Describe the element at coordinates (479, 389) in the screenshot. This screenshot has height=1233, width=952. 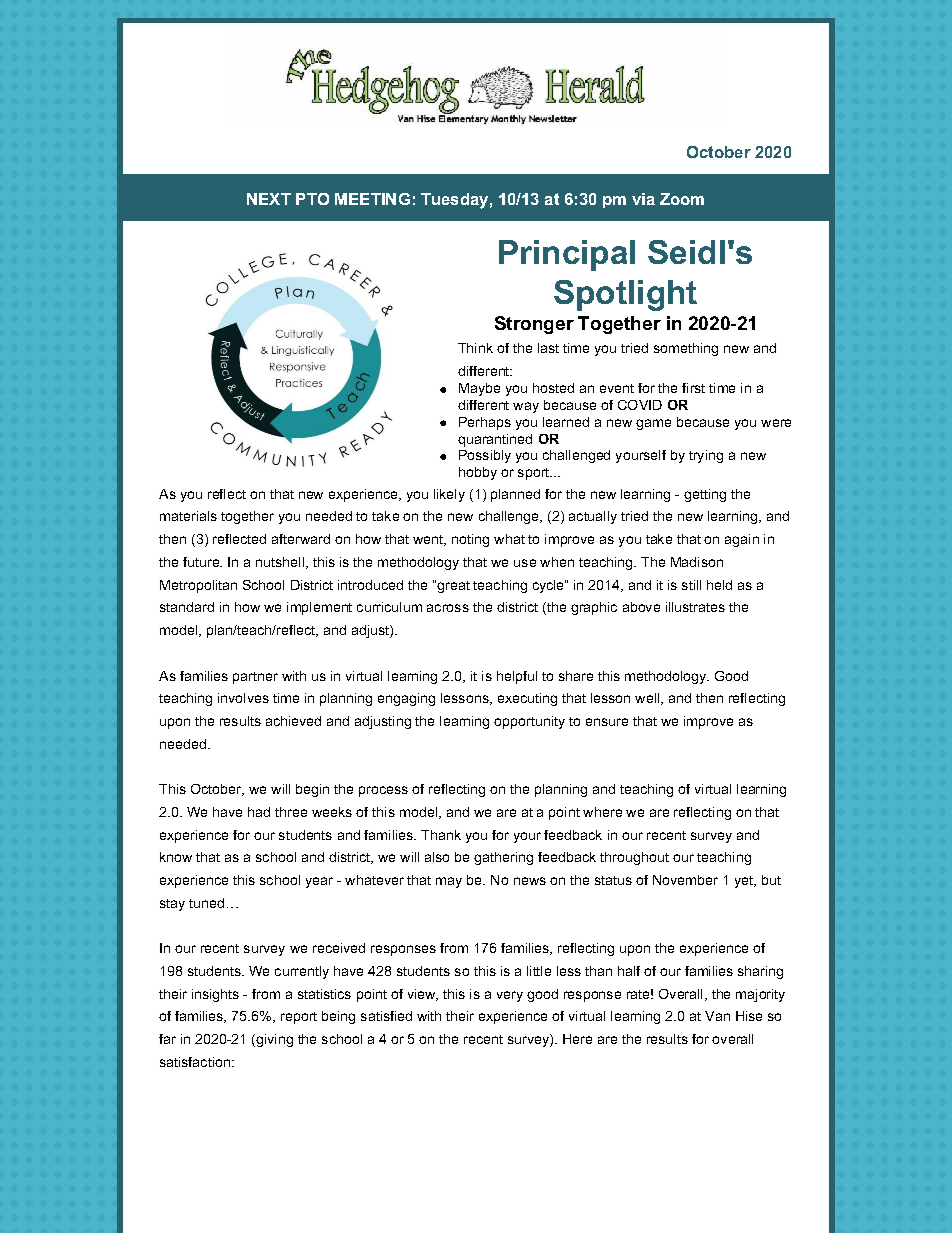
I see `Maybe` at that location.
